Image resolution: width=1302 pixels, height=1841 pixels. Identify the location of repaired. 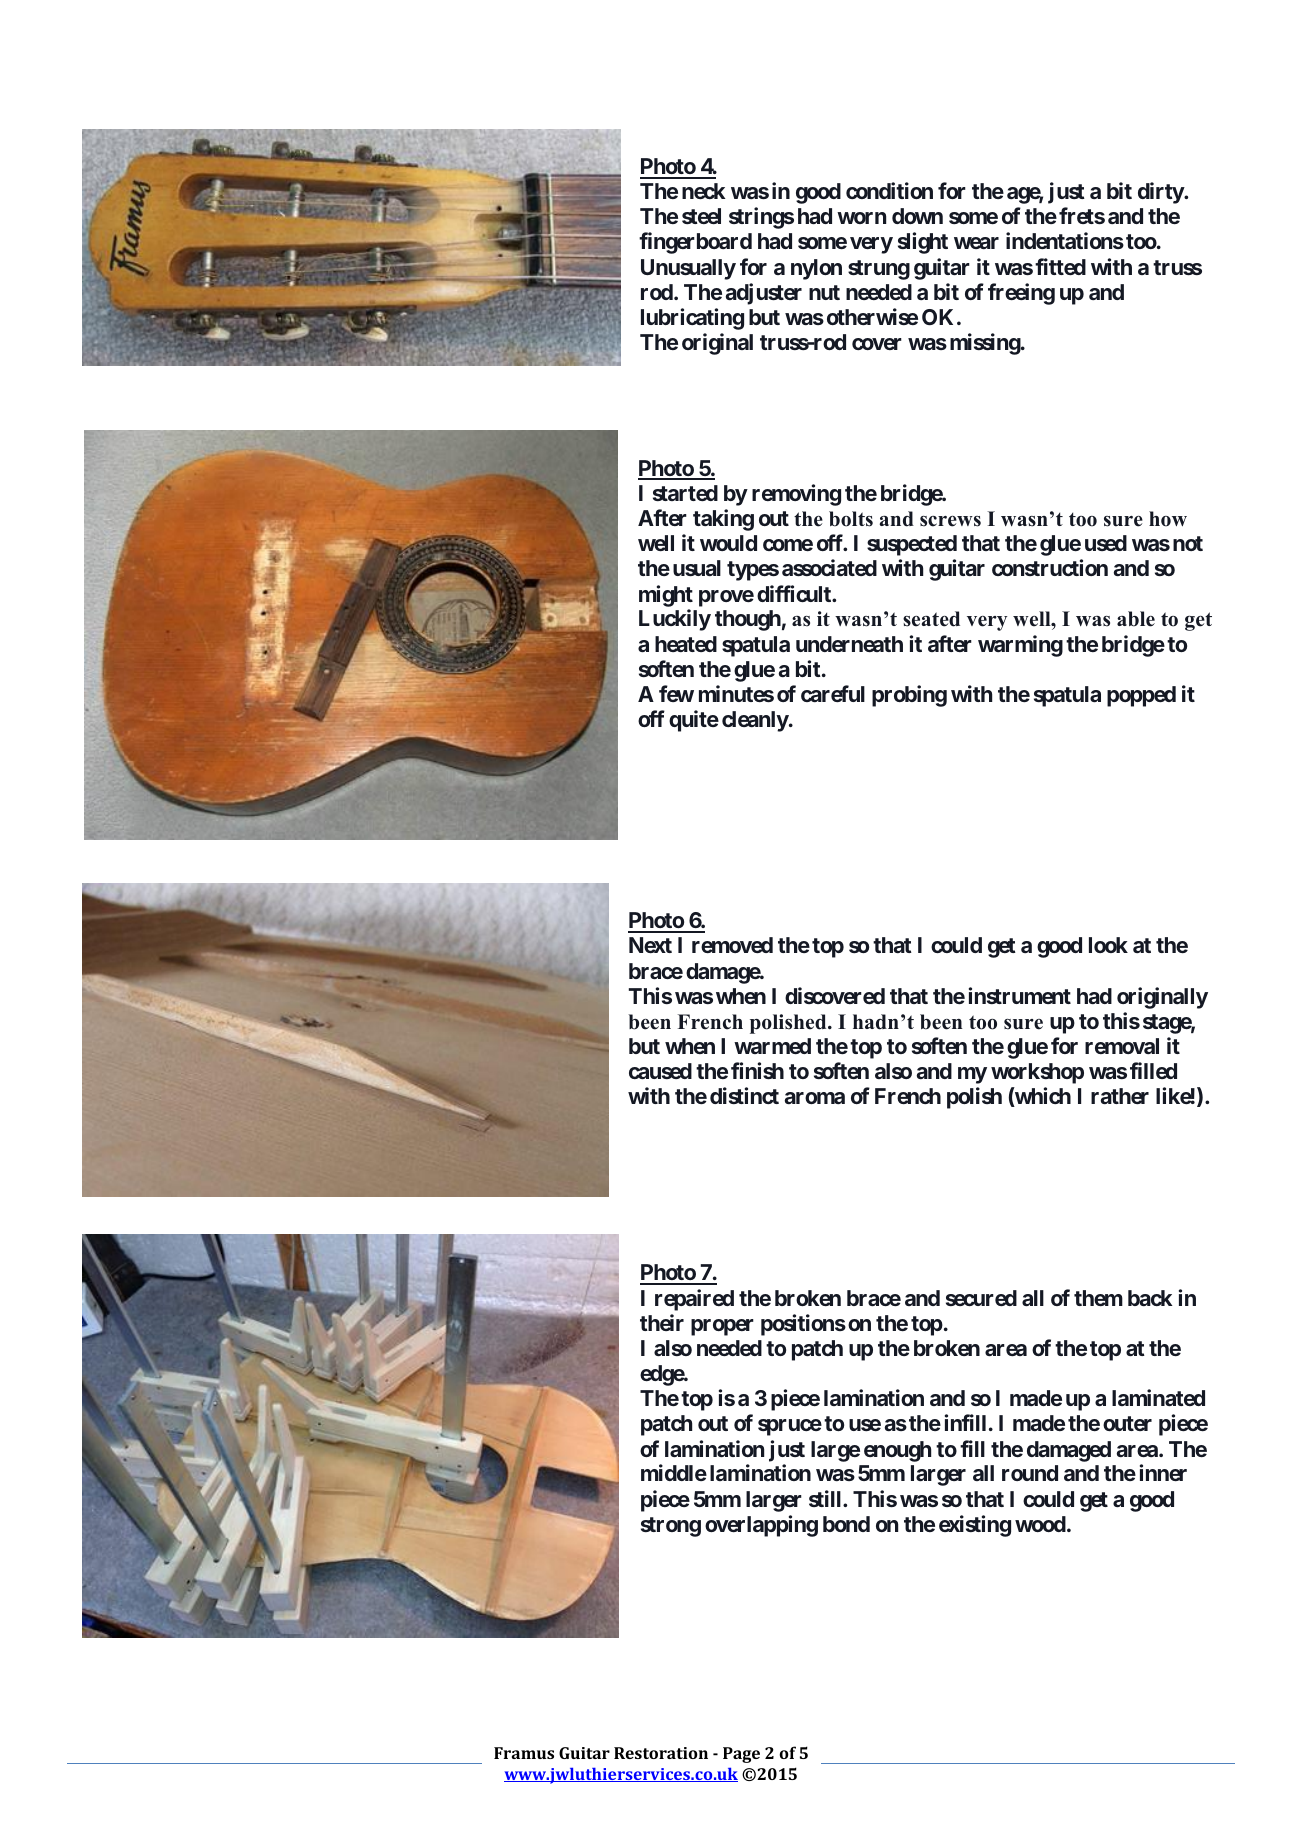
(694, 1300).
